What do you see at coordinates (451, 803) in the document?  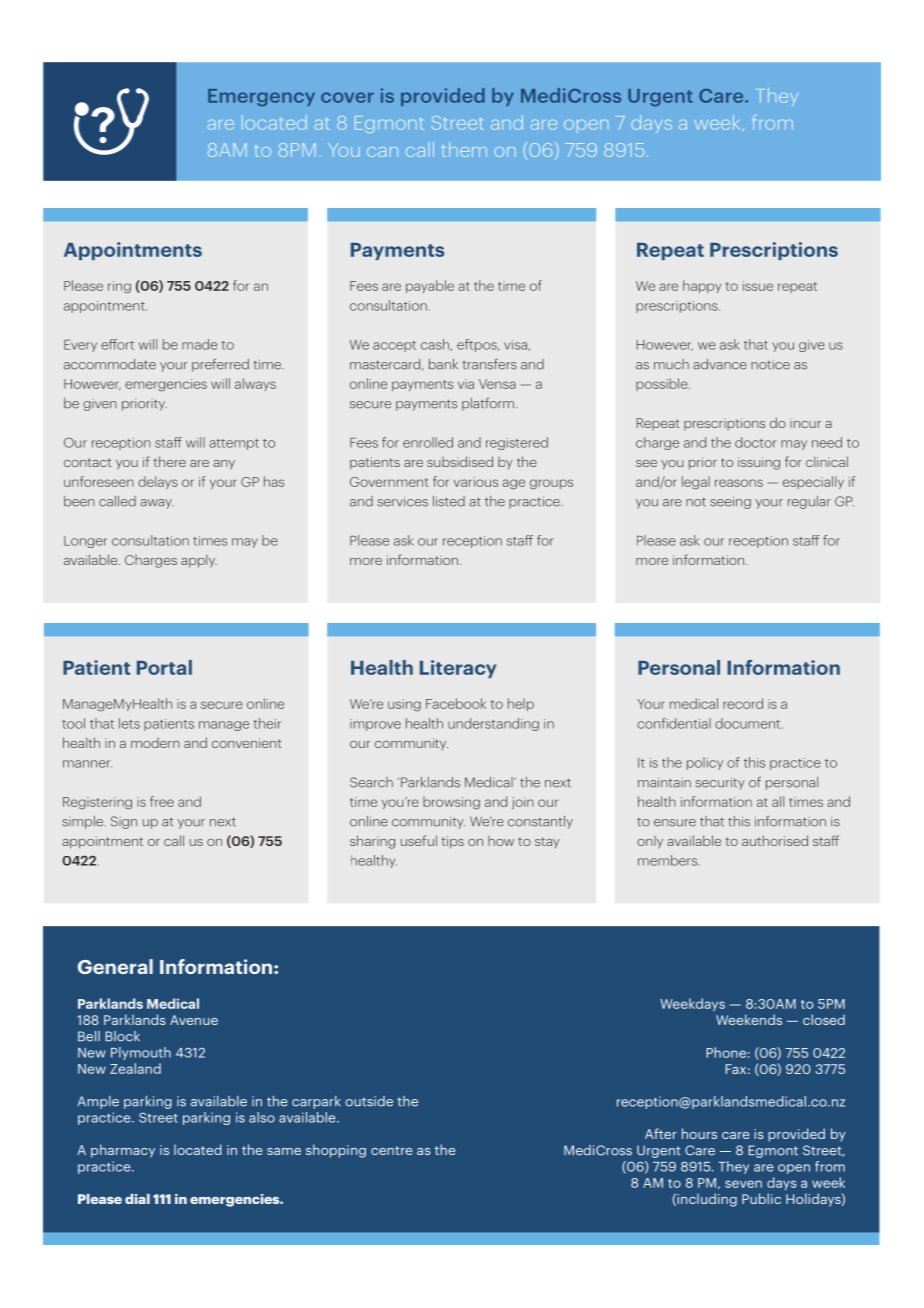 I see `browsing` at bounding box center [451, 803].
